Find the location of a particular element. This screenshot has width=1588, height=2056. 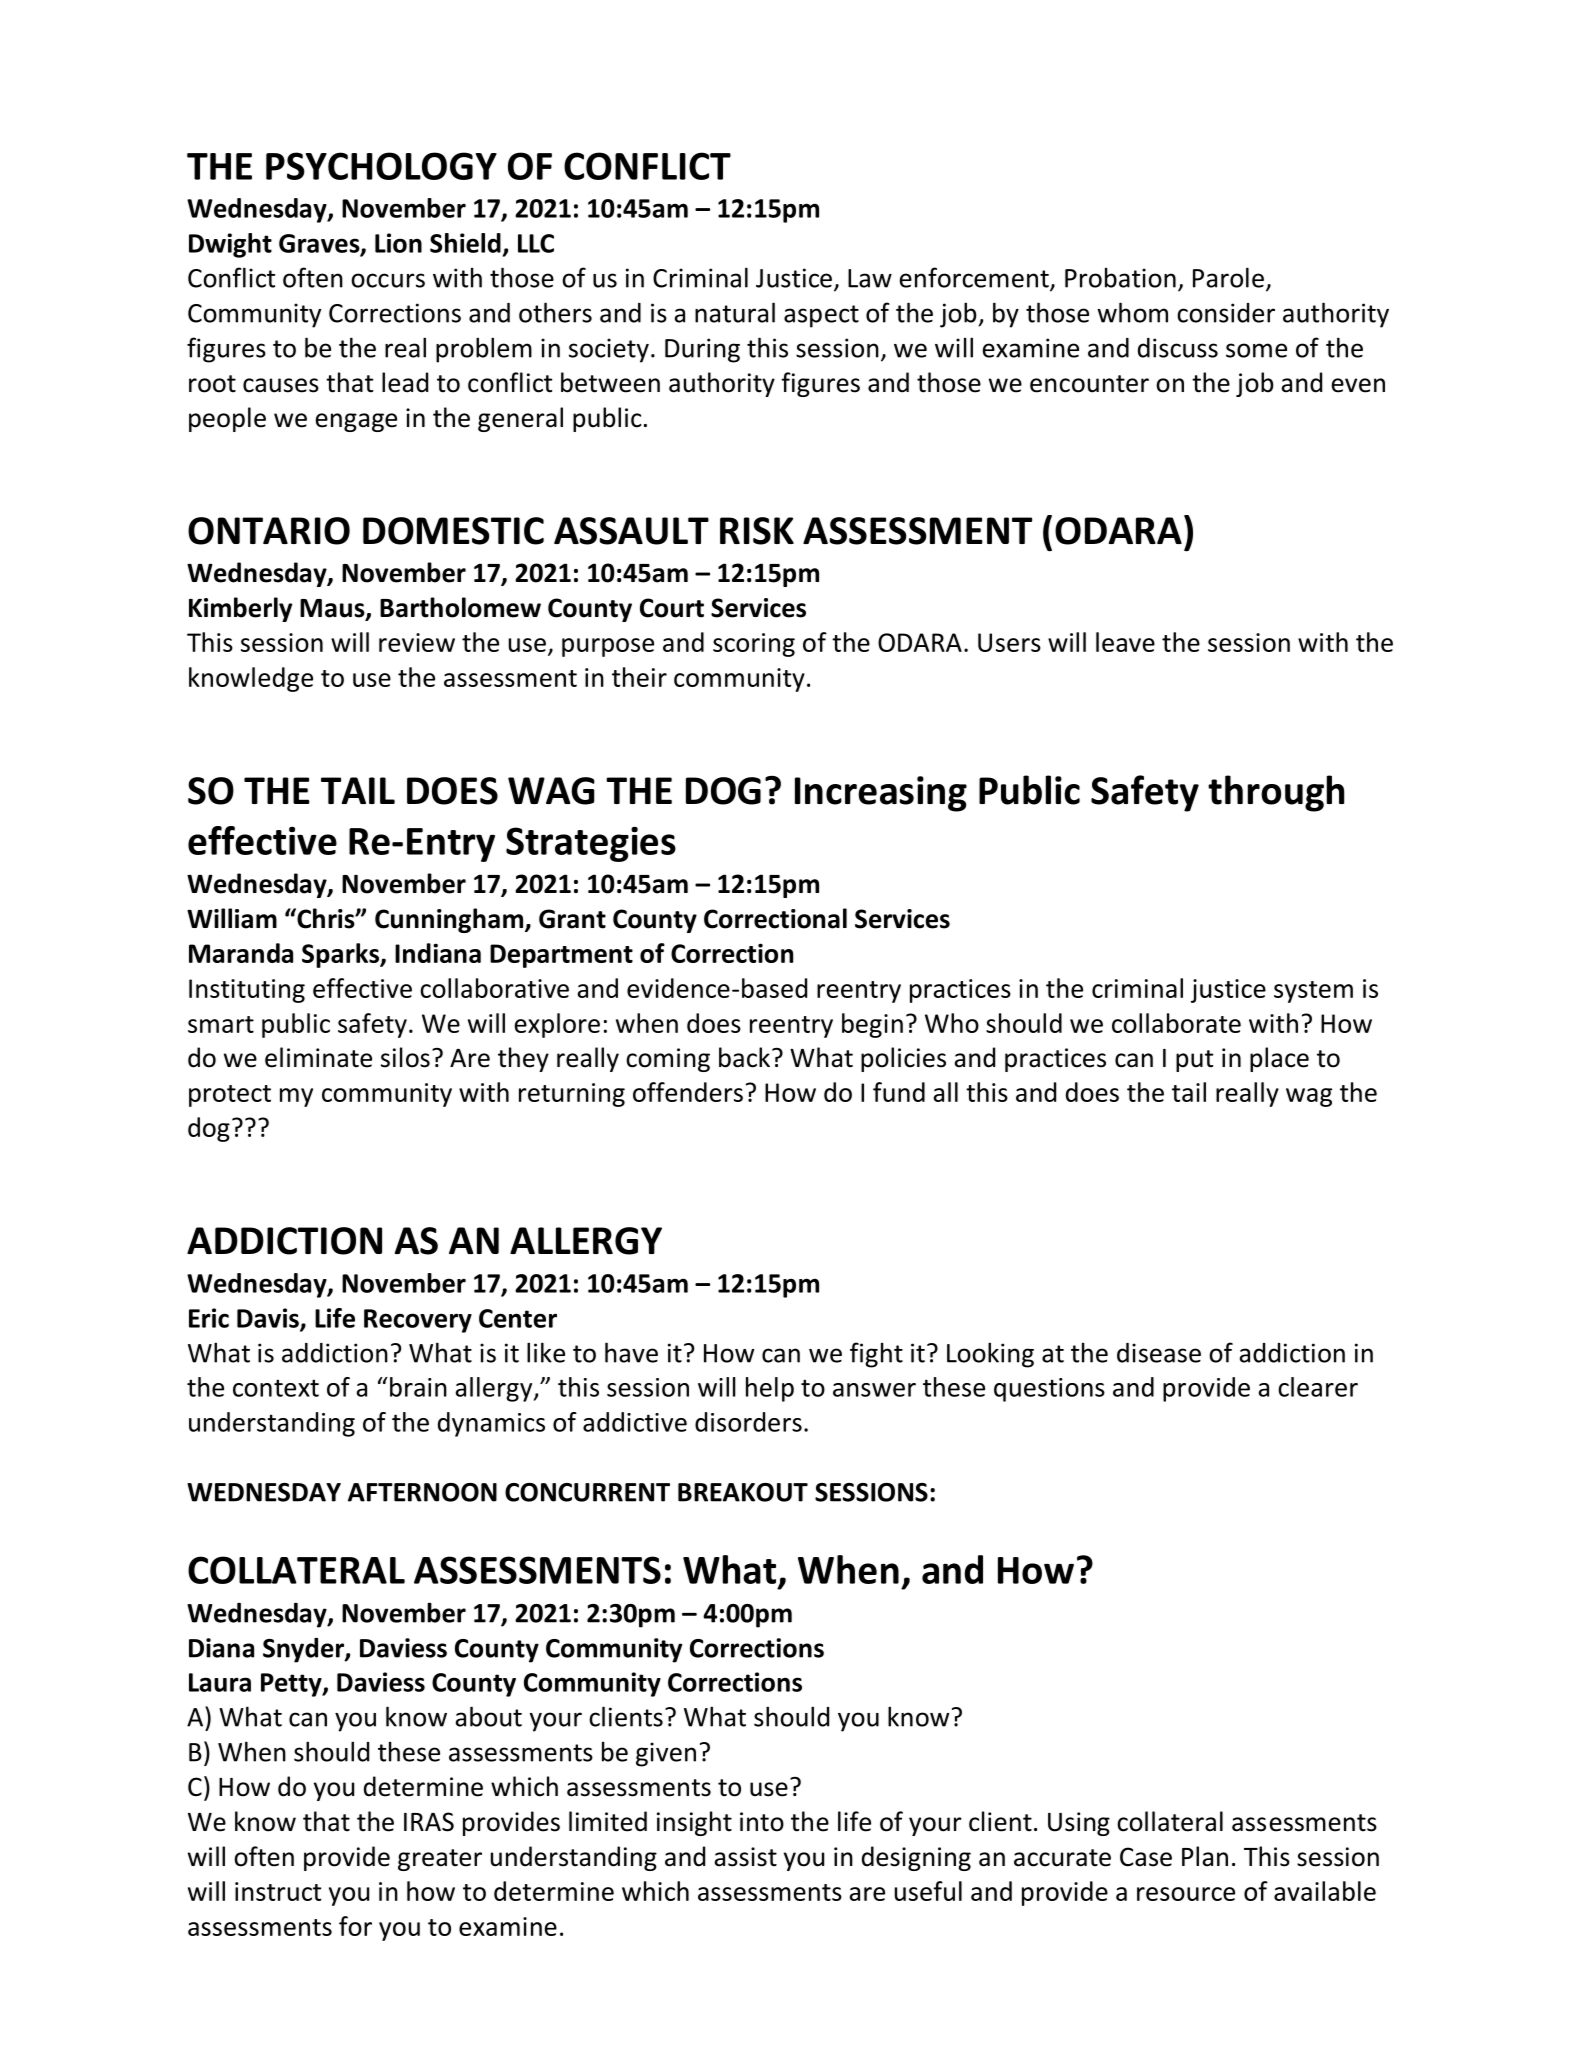

Recovery is located at coordinates (418, 1321).
